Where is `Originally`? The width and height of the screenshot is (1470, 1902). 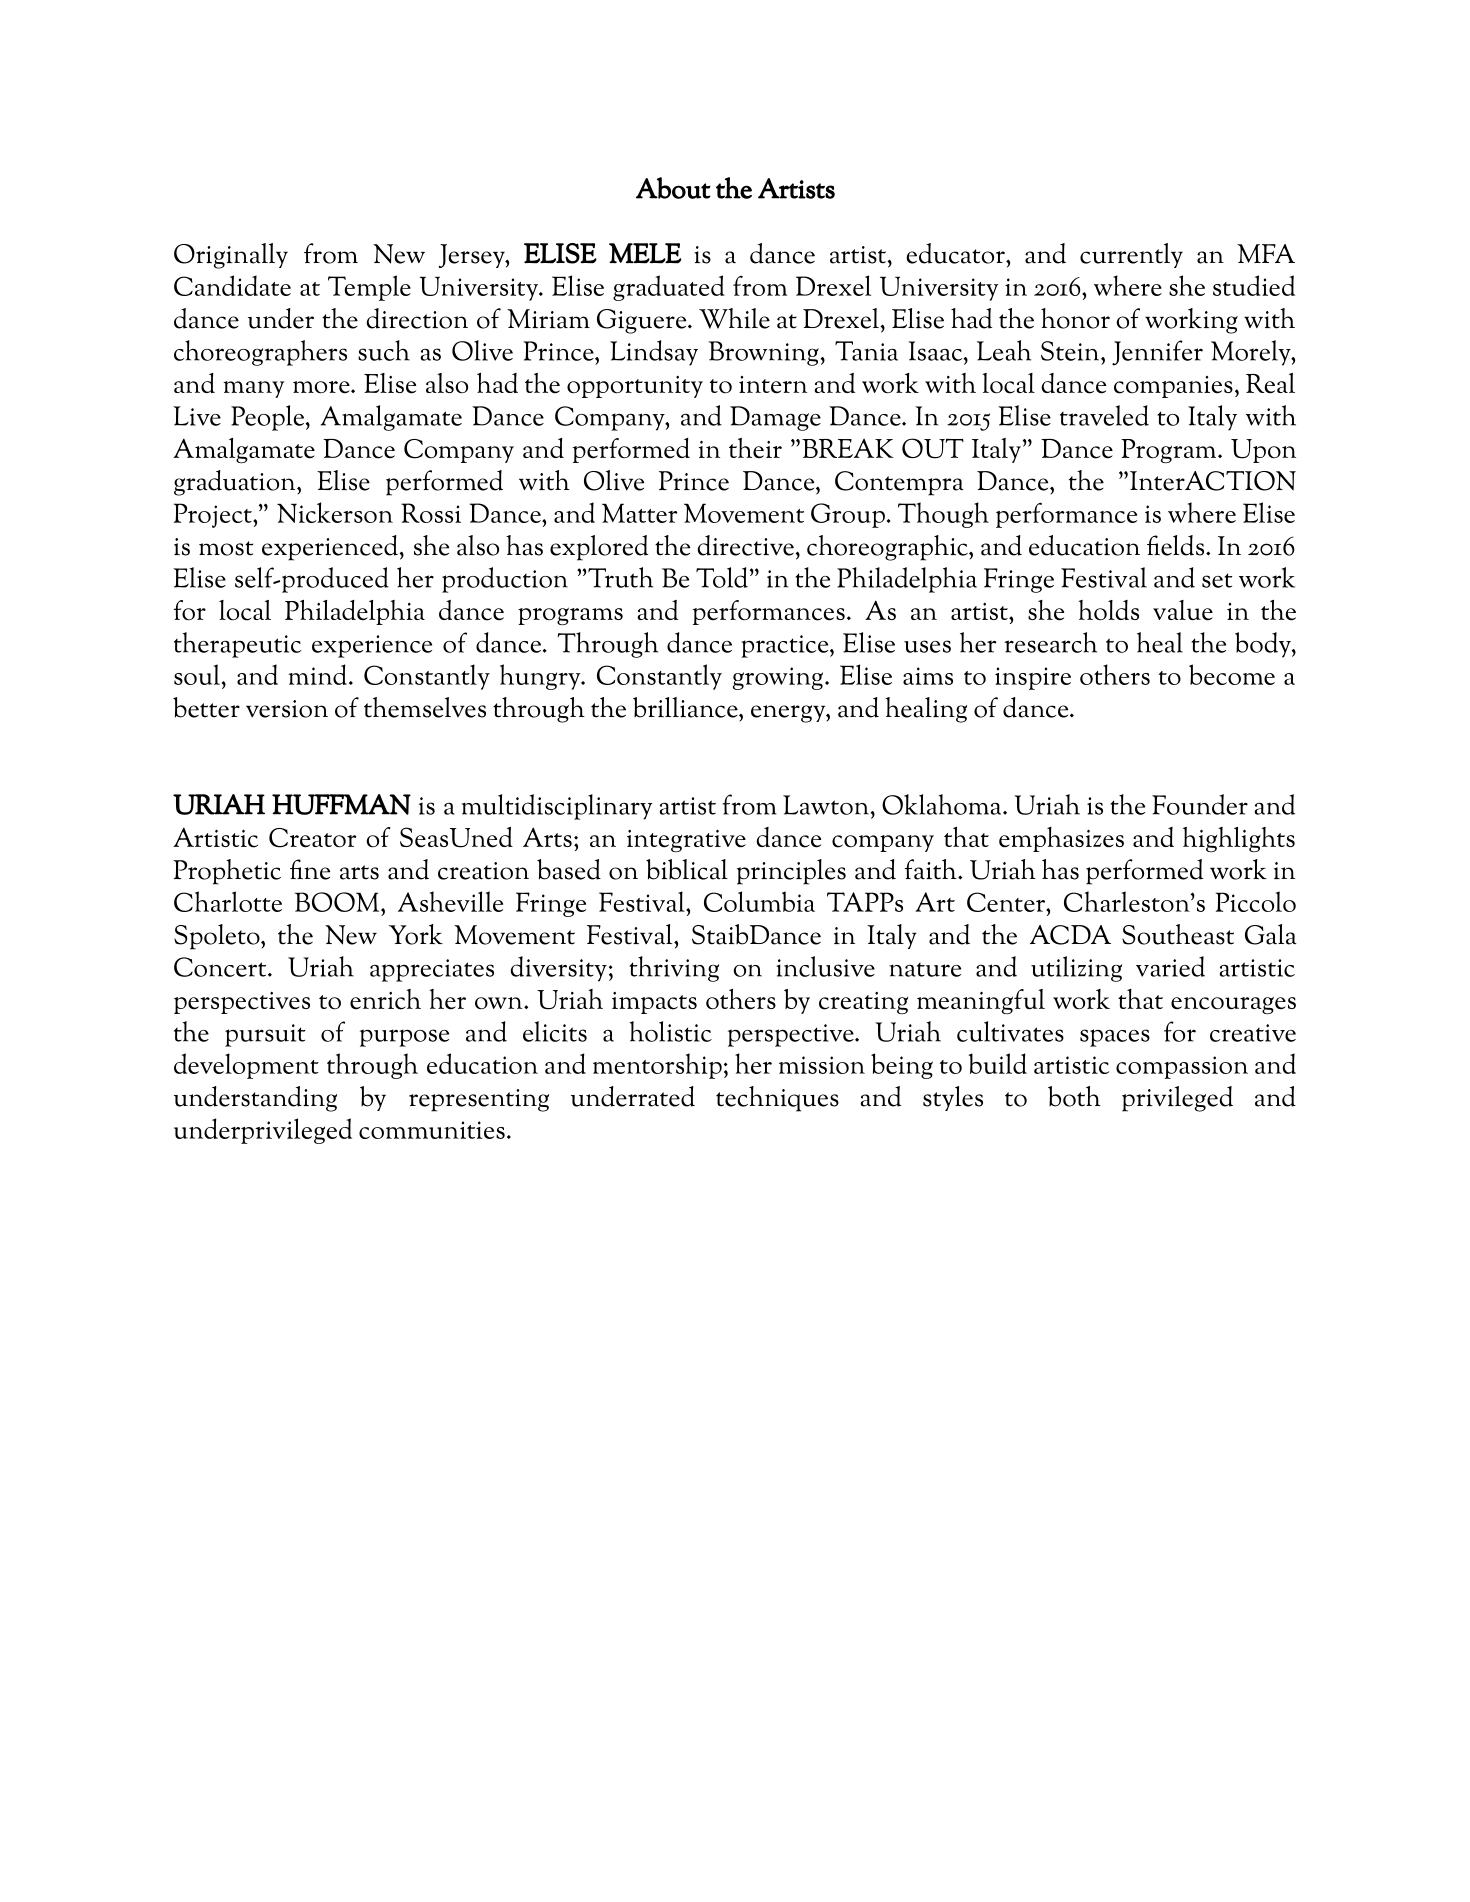
Originally is located at coordinates (231, 256).
